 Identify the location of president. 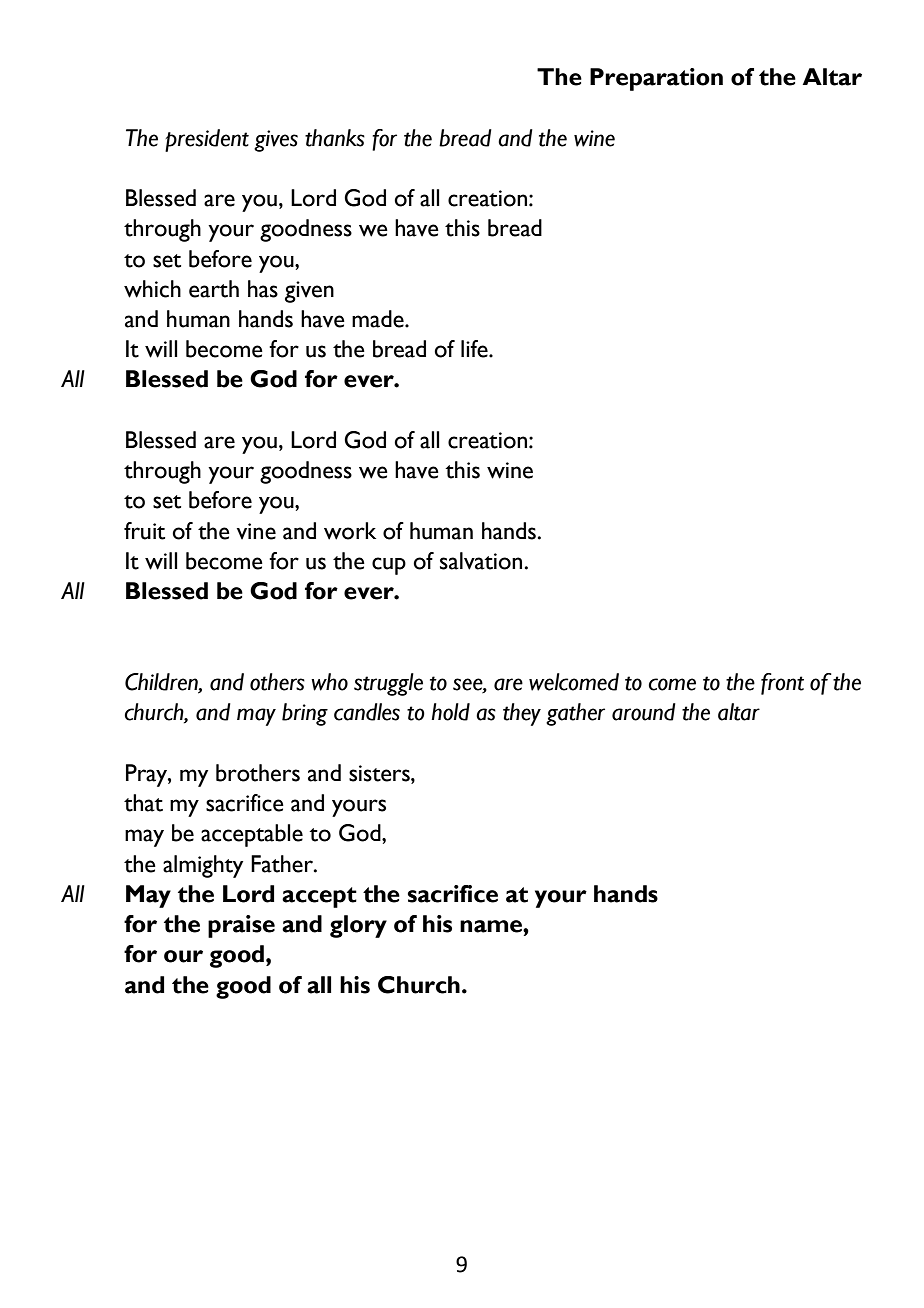
(207, 140).
